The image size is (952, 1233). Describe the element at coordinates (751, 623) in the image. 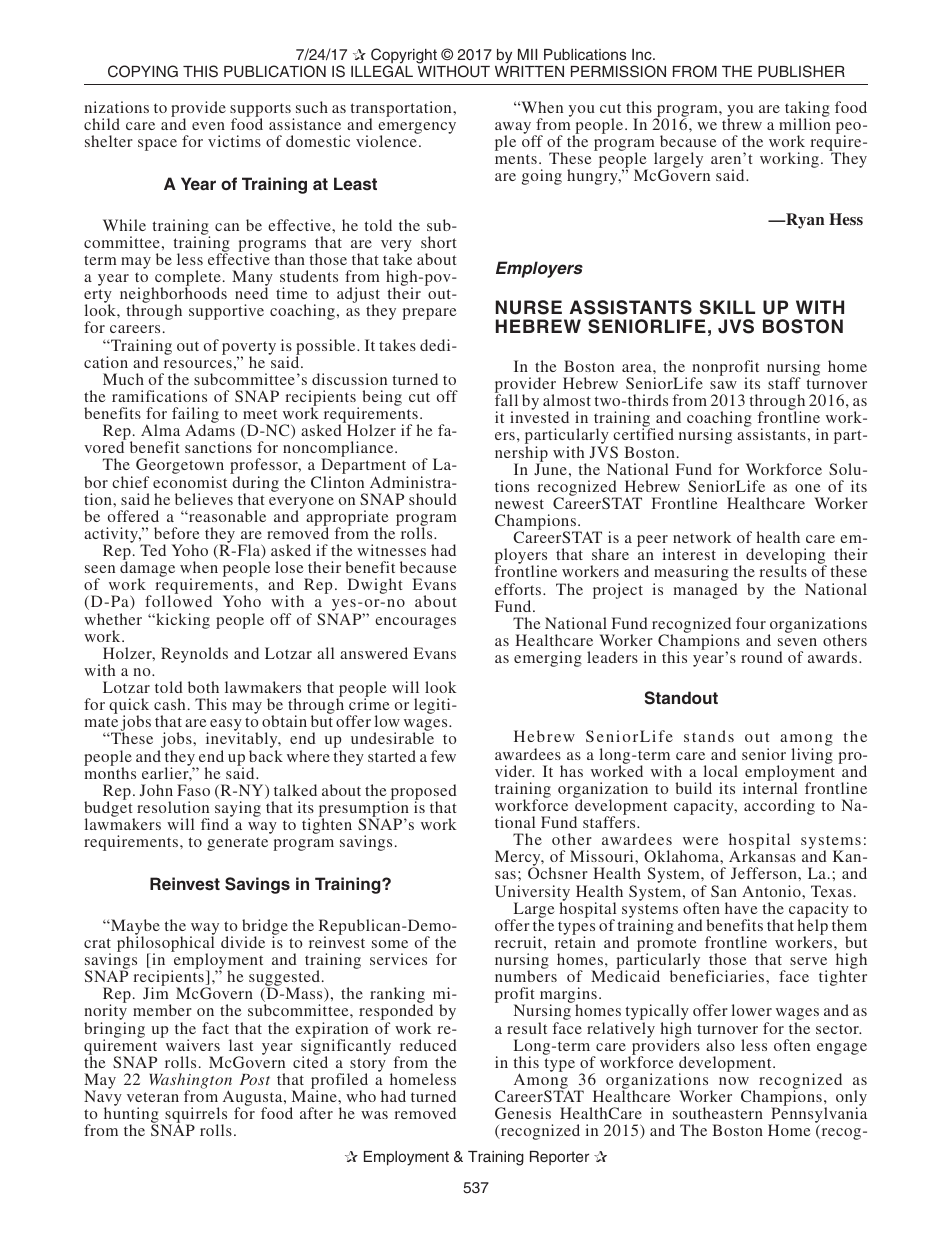

I see `four` at that location.
